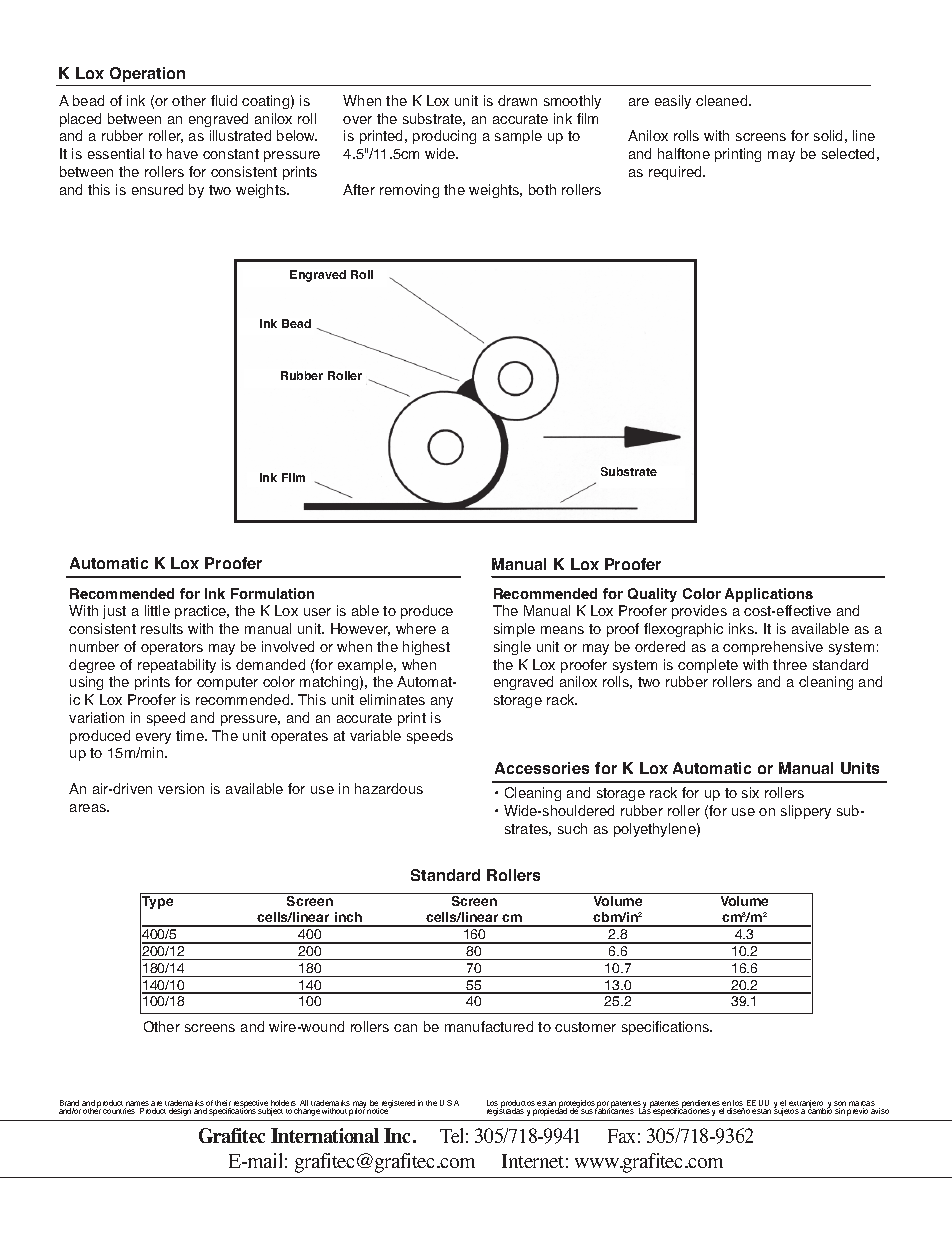  What do you see at coordinates (444, 137) in the image?
I see `producing` at bounding box center [444, 137].
